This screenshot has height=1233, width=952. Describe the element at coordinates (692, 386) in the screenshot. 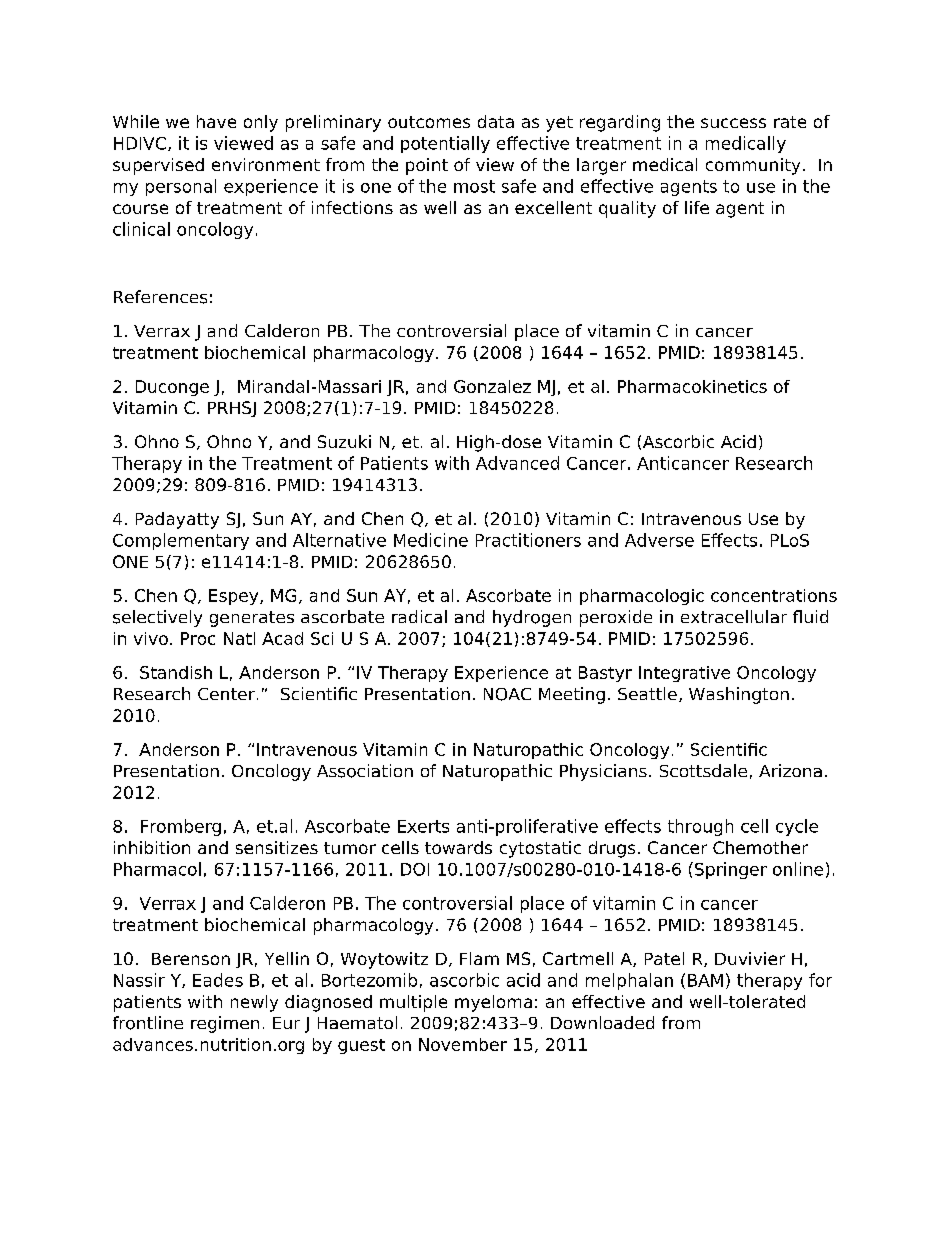

I see `Pharmacokinetics` at that location.
